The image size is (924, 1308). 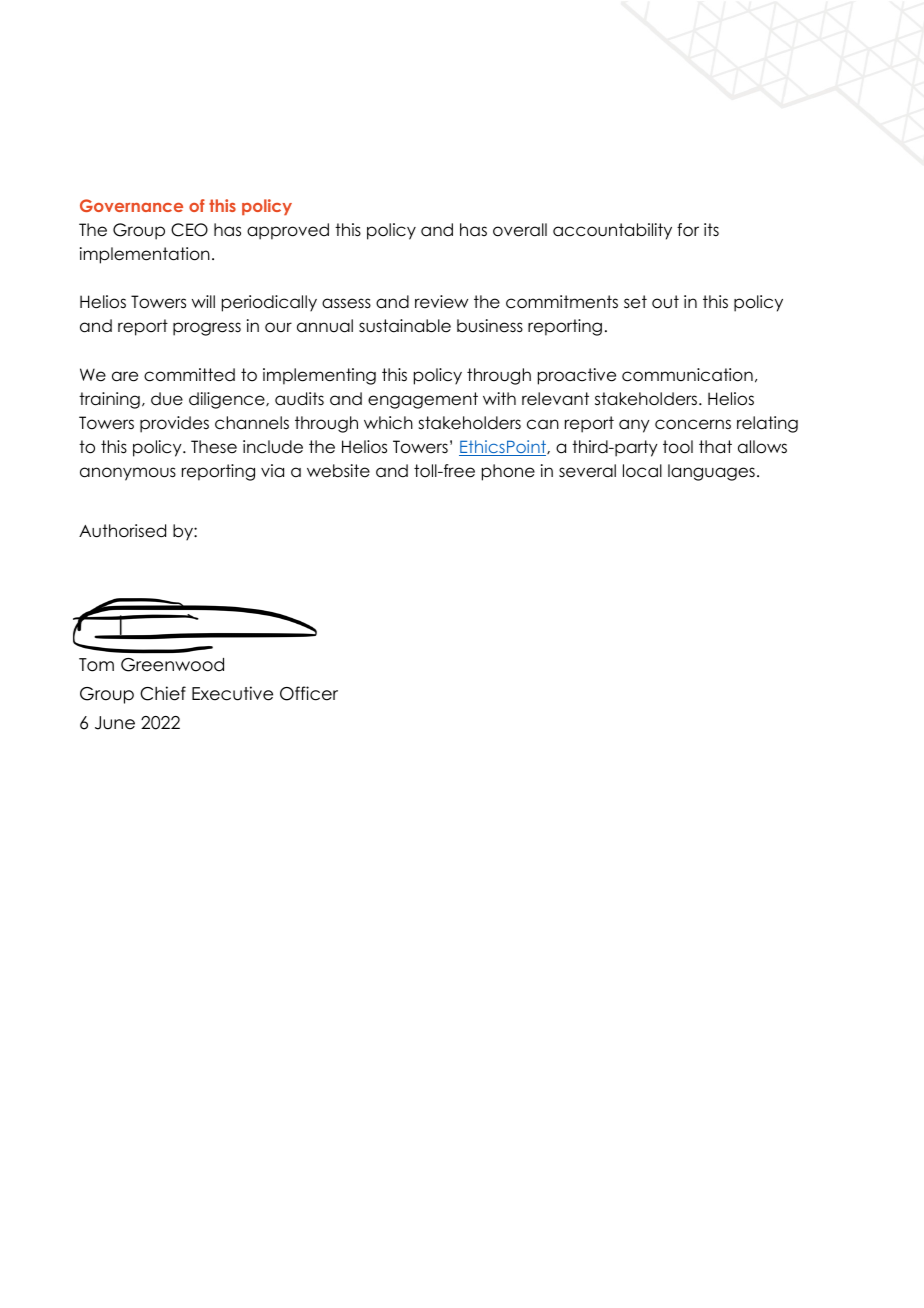 What do you see at coordinates (520, 230) in the page?
I see `overall` at bounding box center [520, 230].
